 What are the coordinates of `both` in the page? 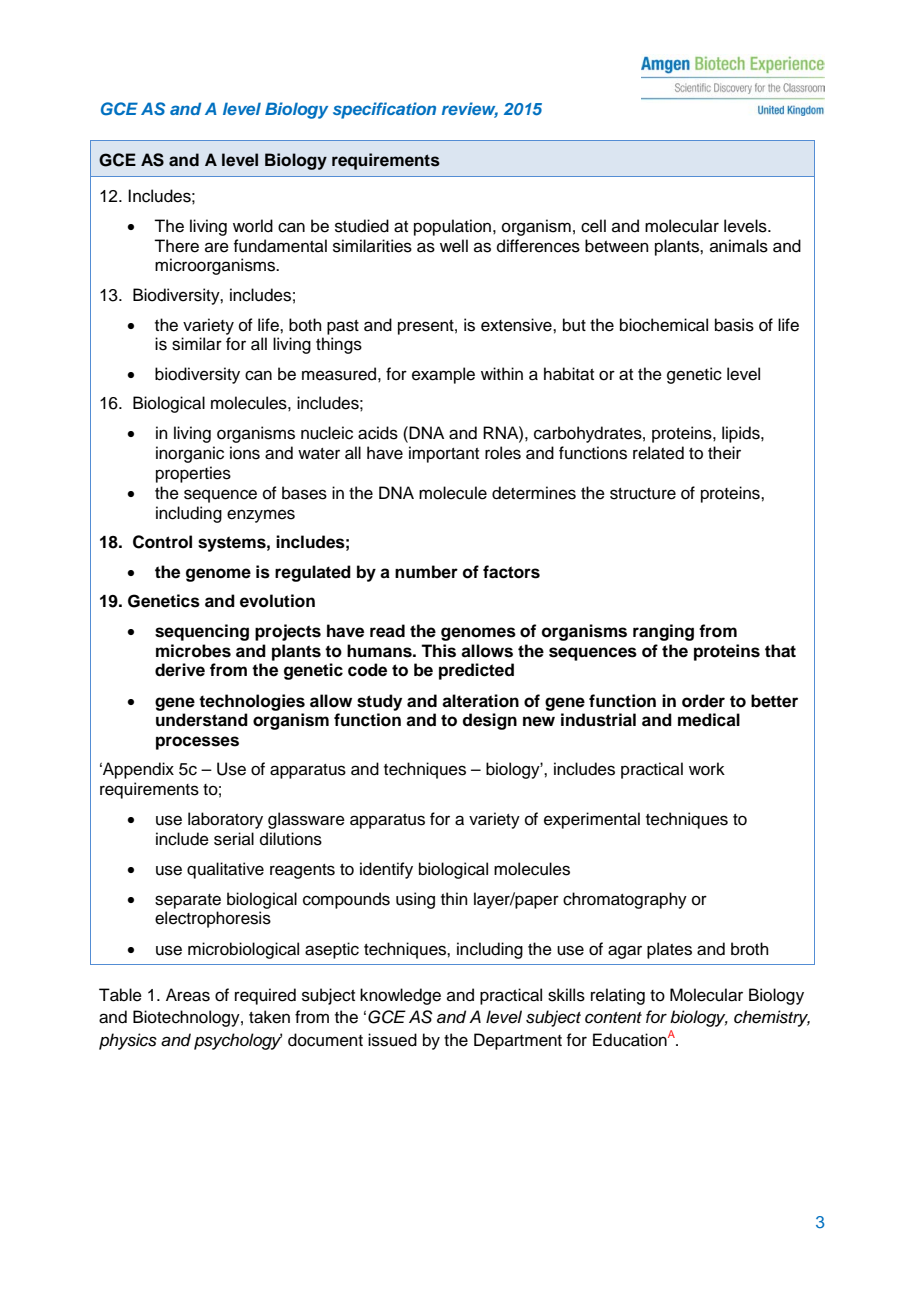 It's located at (305, 325).
